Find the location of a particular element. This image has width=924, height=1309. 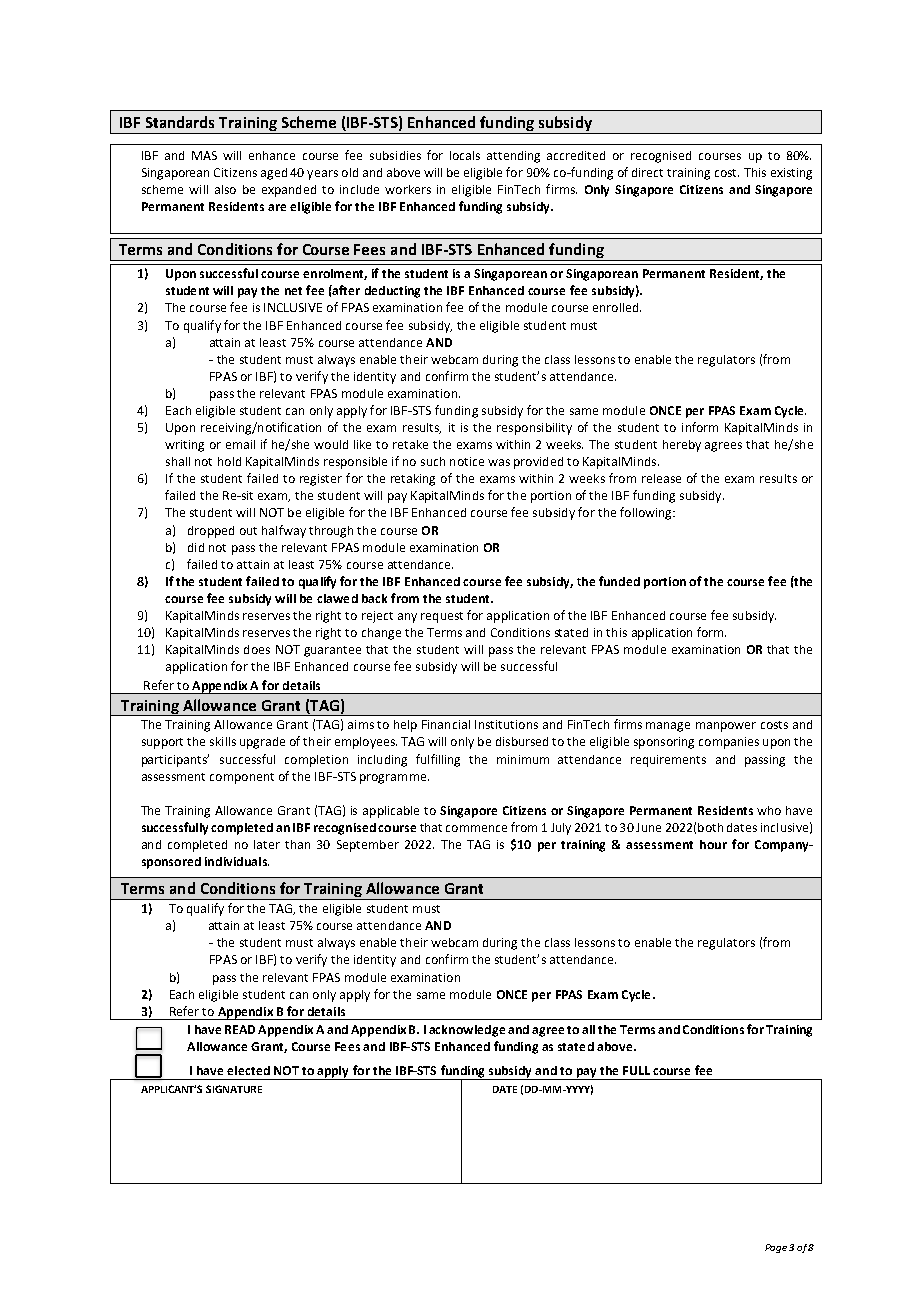

Page is located at coordinates (776, 1248).
